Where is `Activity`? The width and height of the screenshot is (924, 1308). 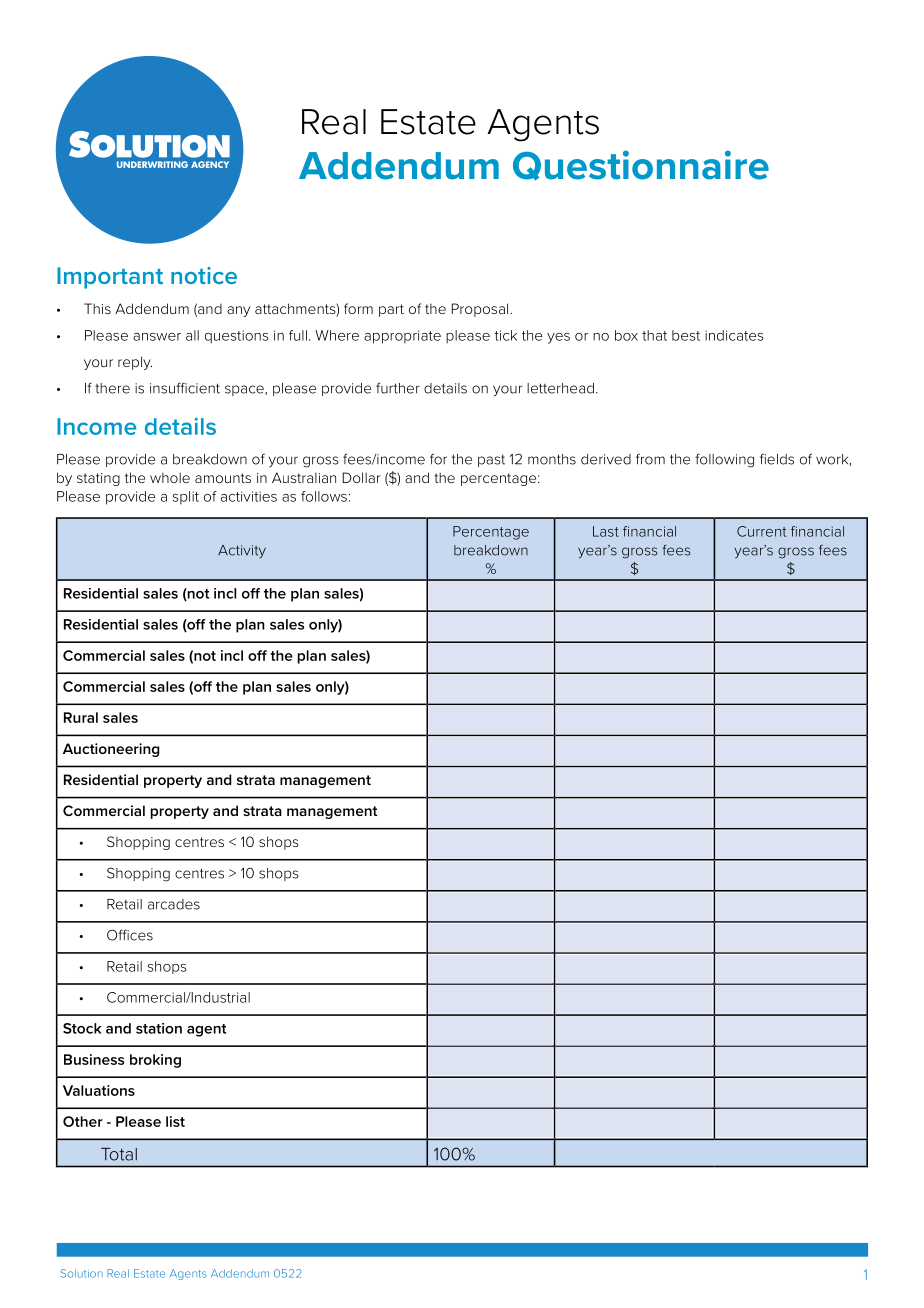 Activity is located at coordinates (242, 551).
